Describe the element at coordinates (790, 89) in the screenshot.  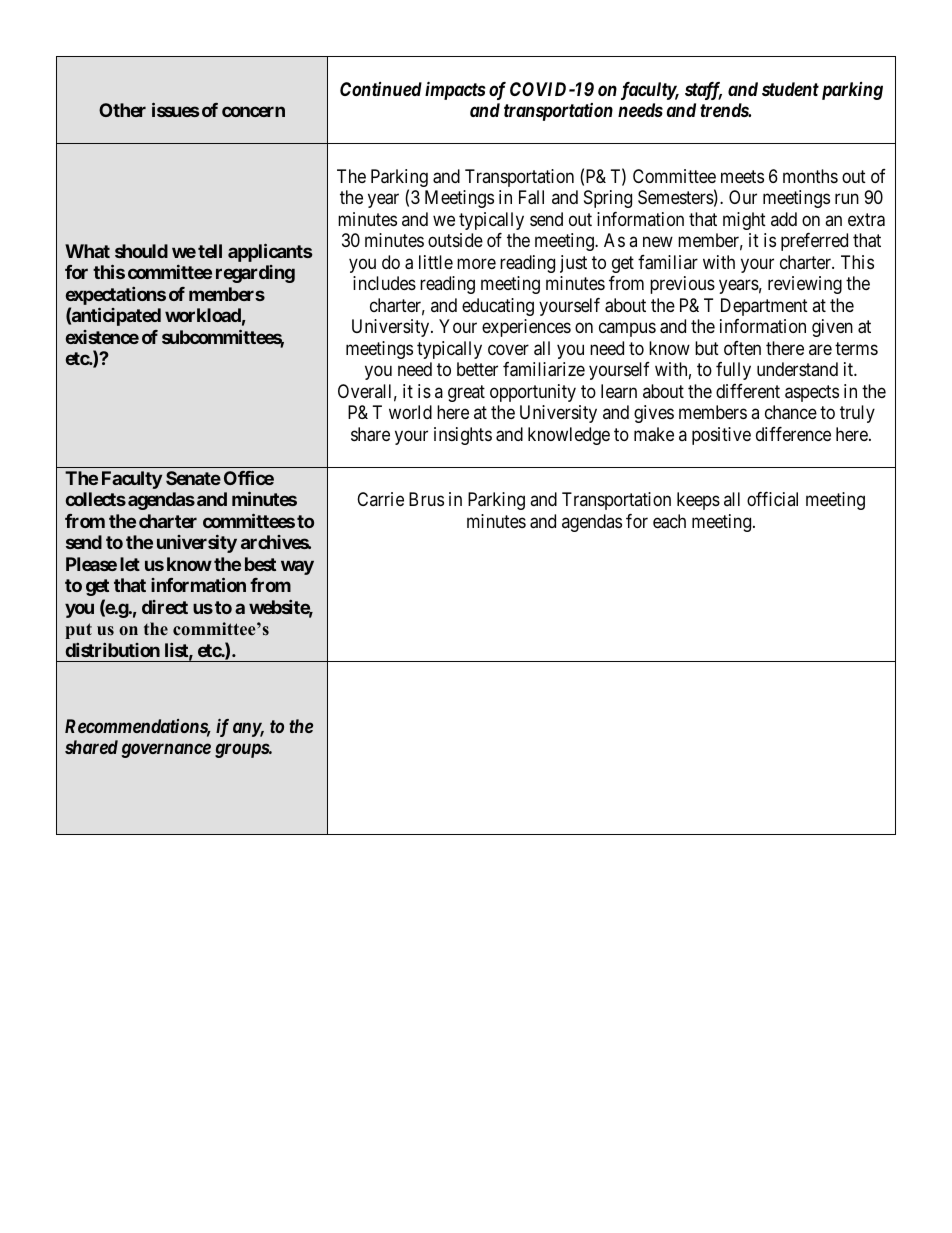
I see `student` at that location.
